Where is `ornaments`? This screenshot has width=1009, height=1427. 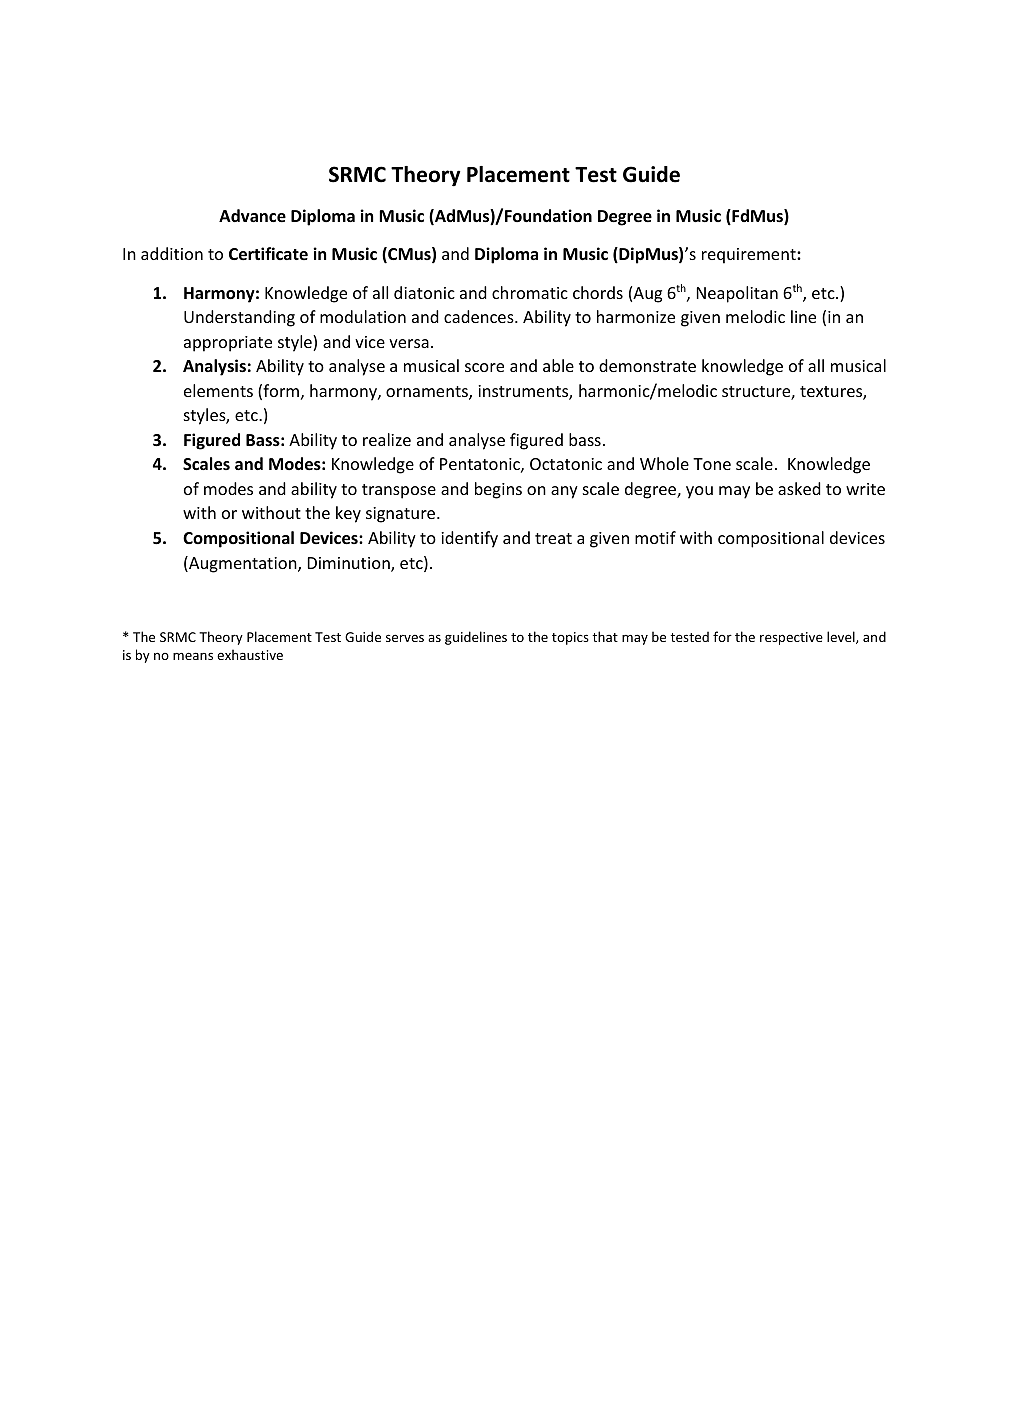
ornaments is located at coordinates (428, 393).
